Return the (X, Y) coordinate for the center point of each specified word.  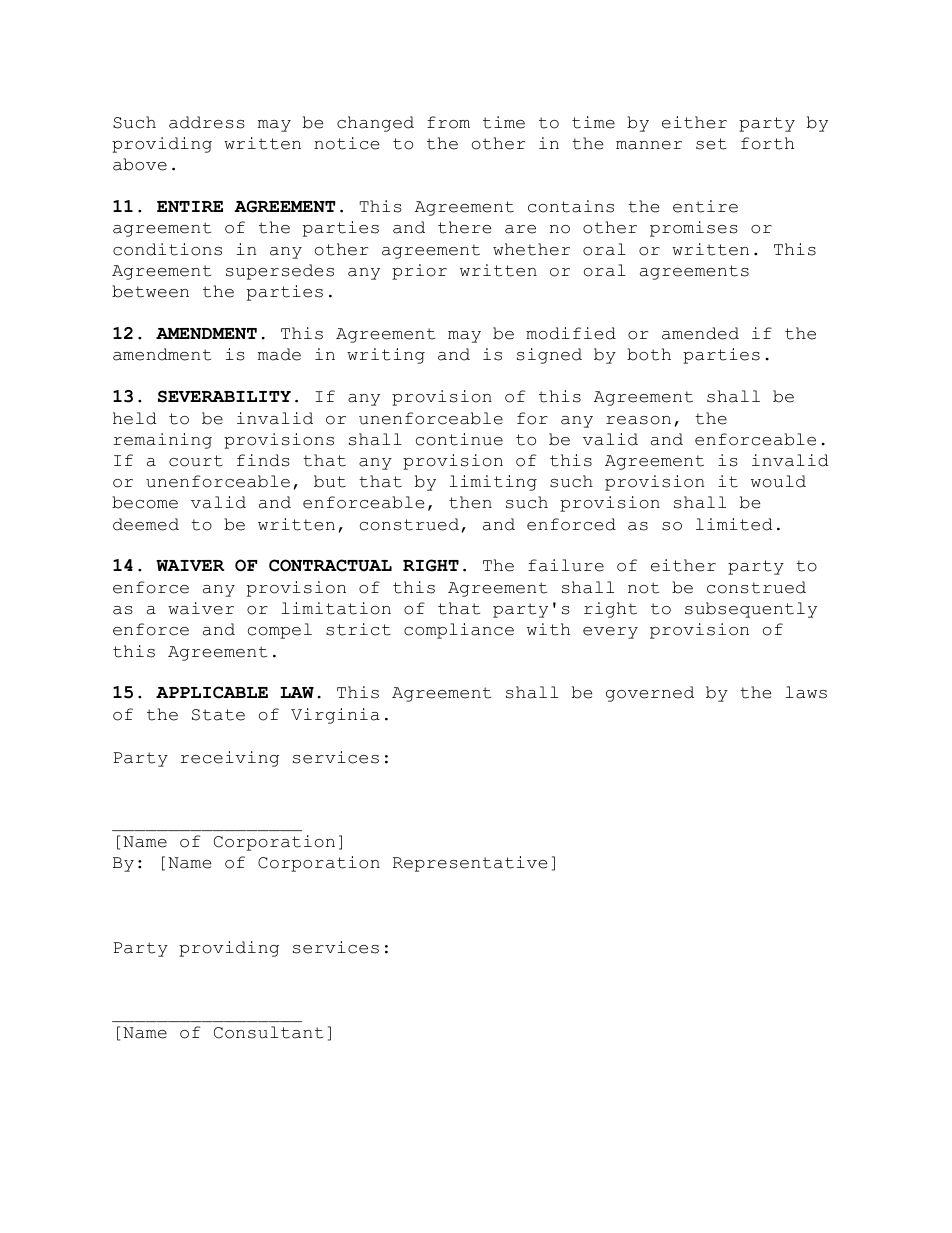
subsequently (751, 610)
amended (700, 333)
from (448, 122)
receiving (229, 759)
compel (280, 631)
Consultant (268, 1032)
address (207, 122)
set (711, 144)
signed (549, 356)
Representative (470, 864)
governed (650, 694)
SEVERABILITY (224, 396)
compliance (459, 631)
